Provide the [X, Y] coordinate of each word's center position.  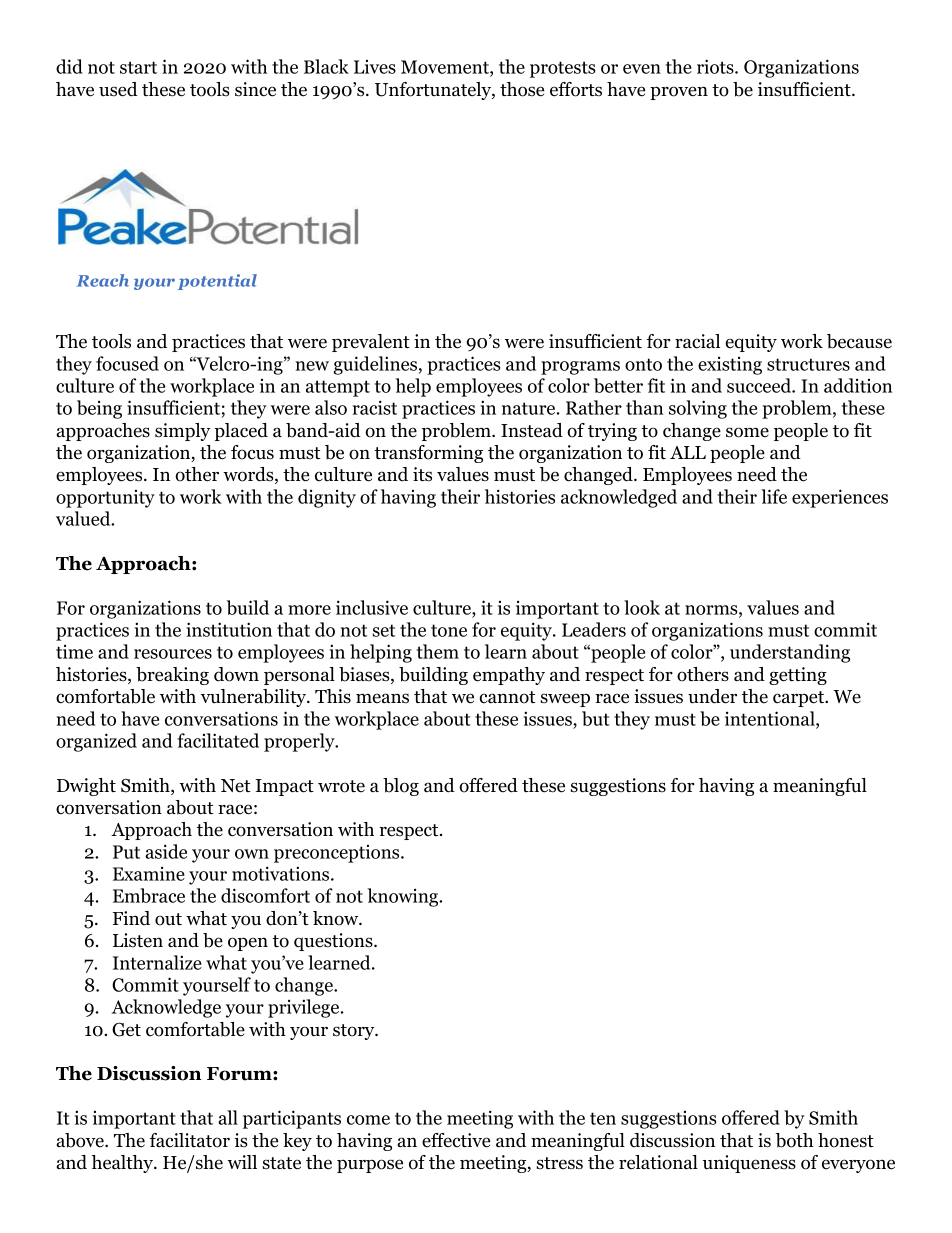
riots [715, 66]
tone [449, 630]
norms [711, 610]
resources [173, 654]
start [138, 67]
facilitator [190, 1140]
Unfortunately [434, 91]
